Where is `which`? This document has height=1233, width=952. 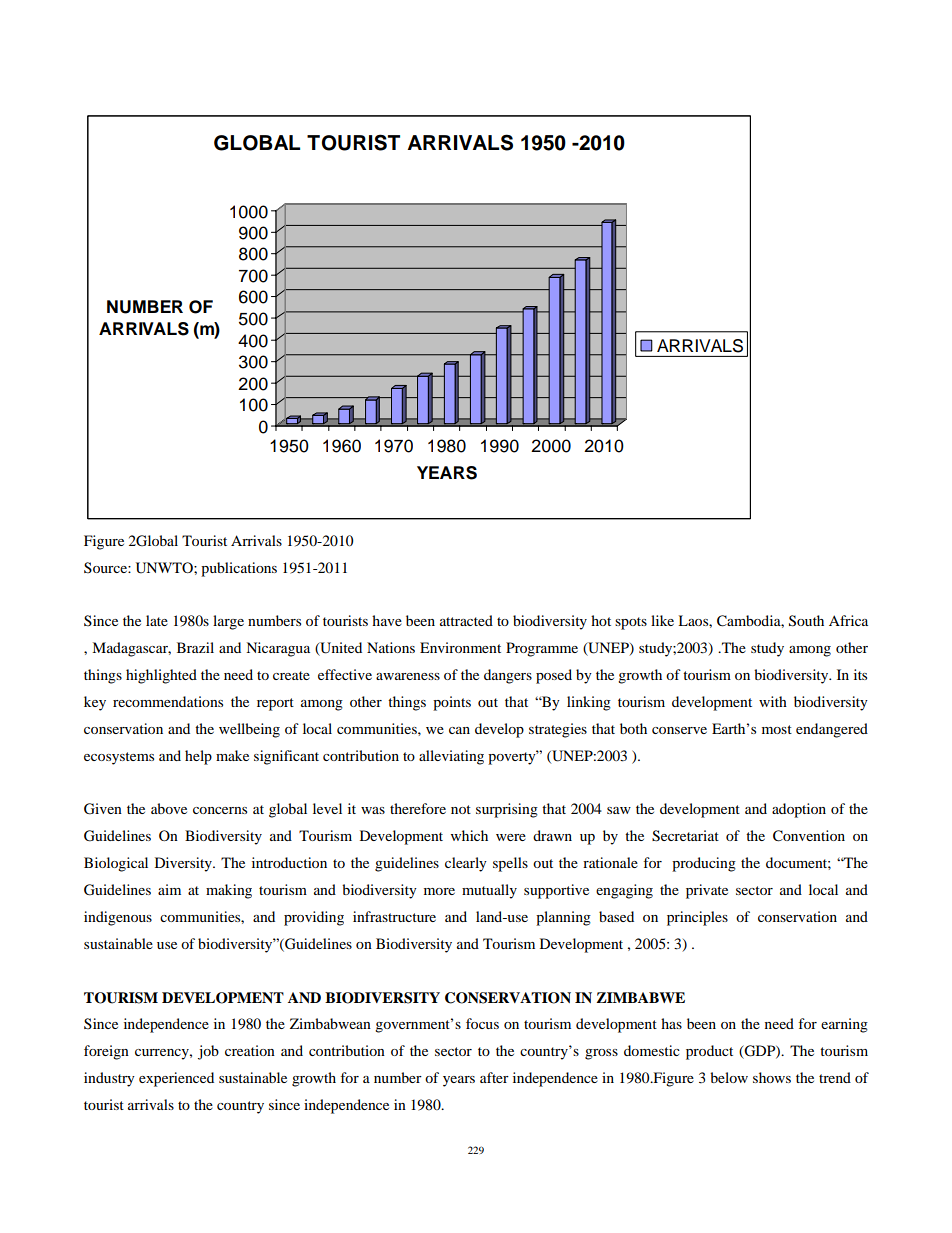 which is located at coordinates (469, 835).
